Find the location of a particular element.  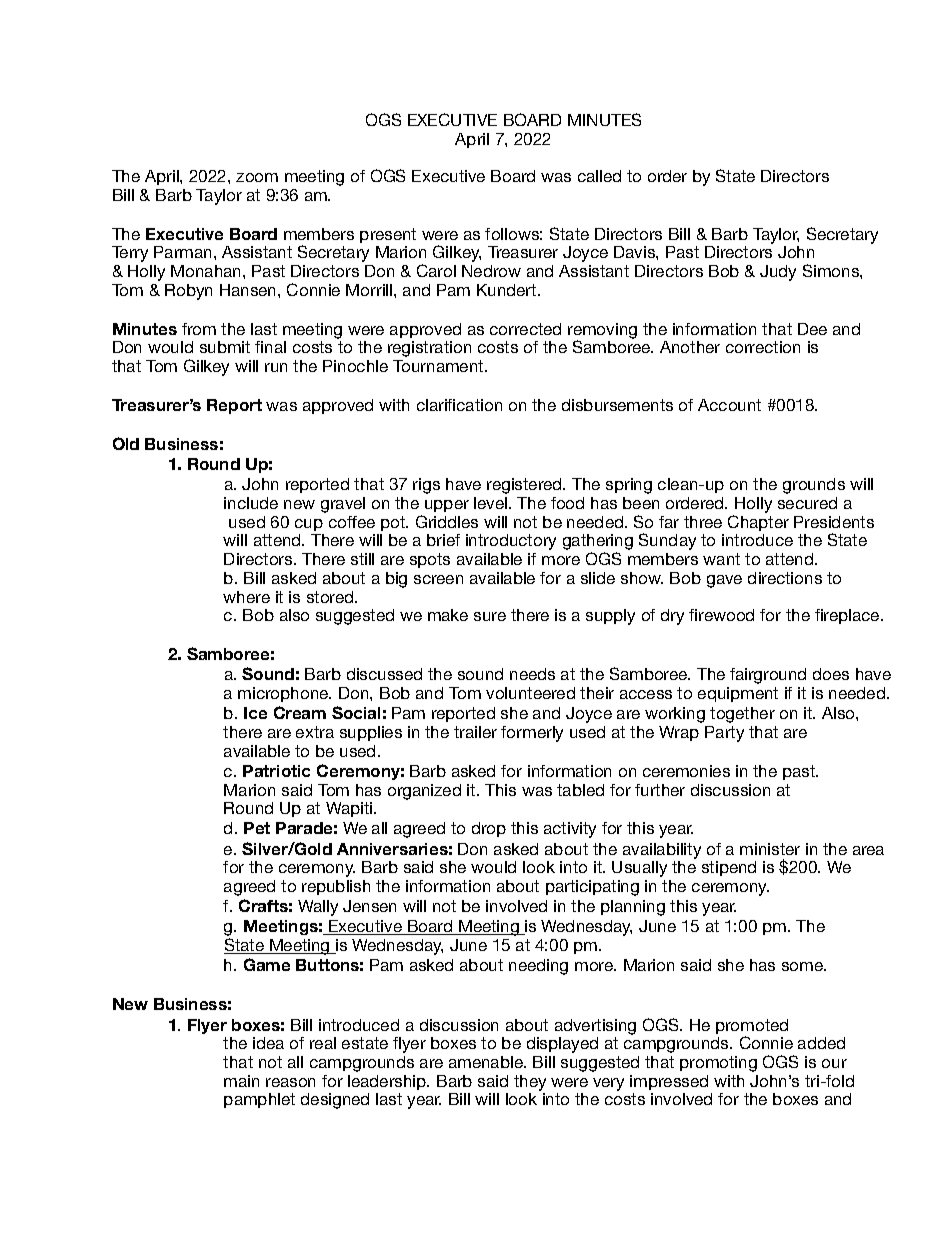

main is located at coordinates (241, 1081).
